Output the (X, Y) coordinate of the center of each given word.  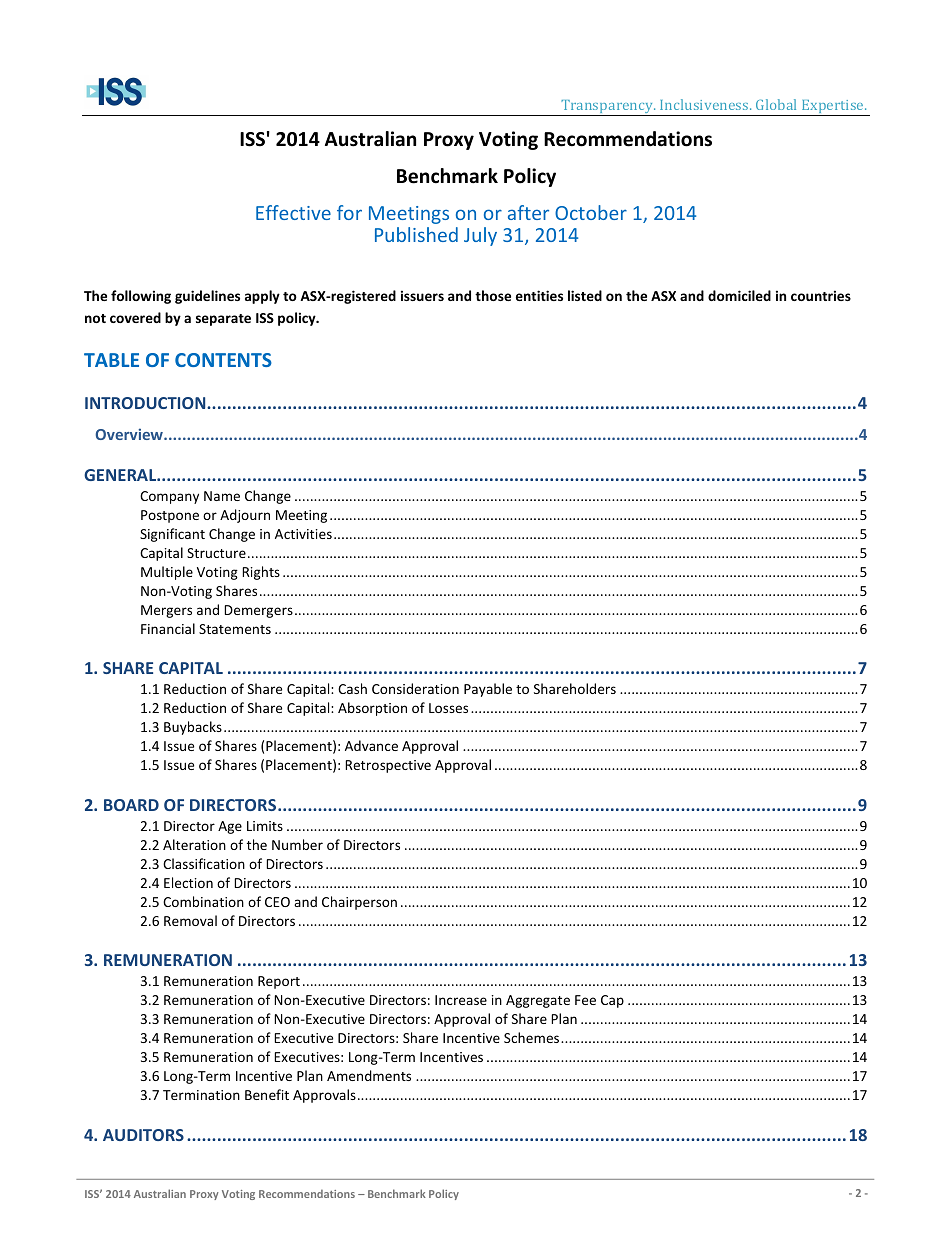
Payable (488, 690)
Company (169, 497)
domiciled (739, 295)
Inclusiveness (705, 104)
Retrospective (388, 766)
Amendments (369, 1075)
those (493, 295)
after (528, 212)
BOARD (131, 805)
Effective (293, 212)
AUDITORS (143, 1135)
